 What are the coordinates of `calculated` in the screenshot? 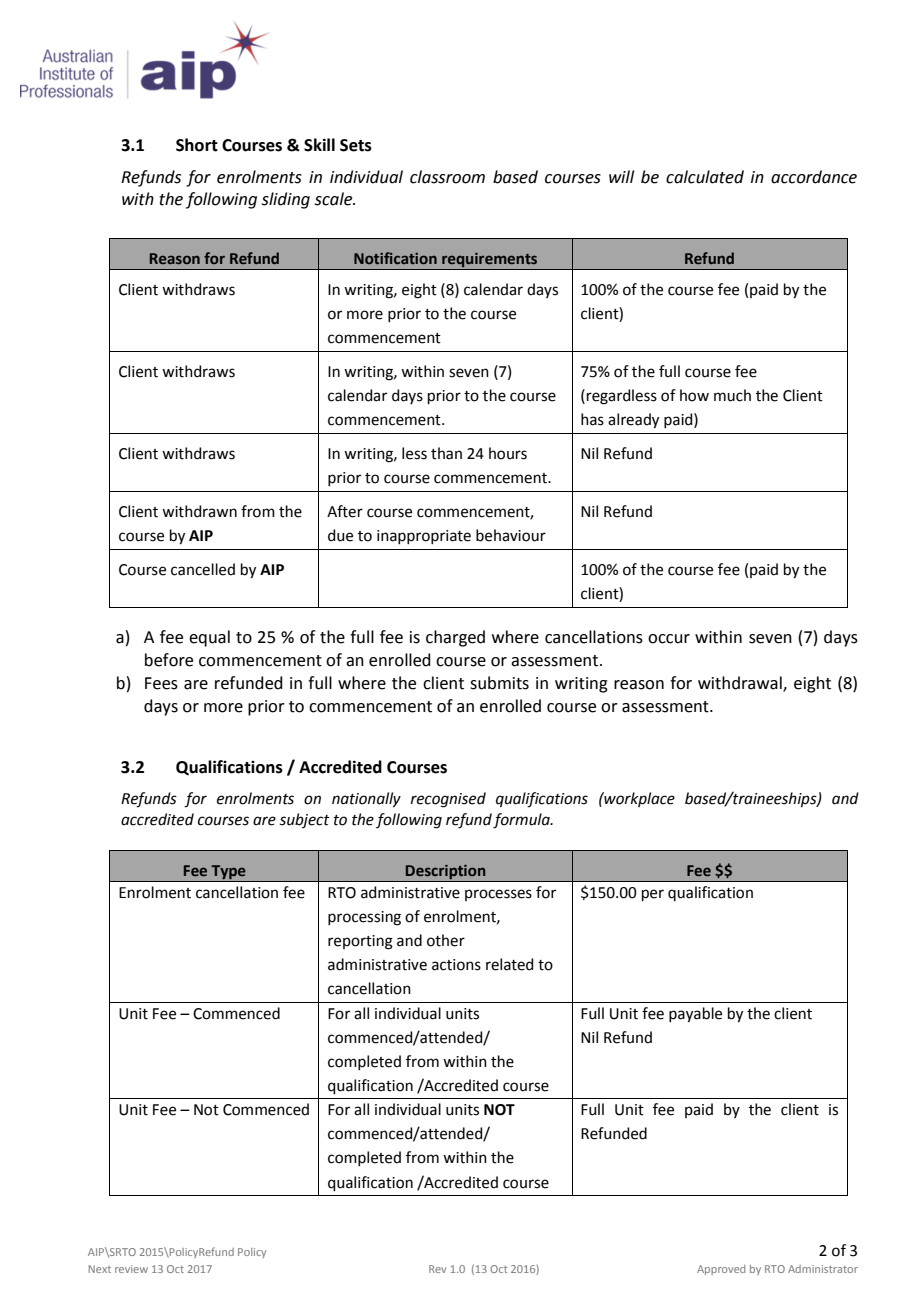 It's located at (705, 177).
